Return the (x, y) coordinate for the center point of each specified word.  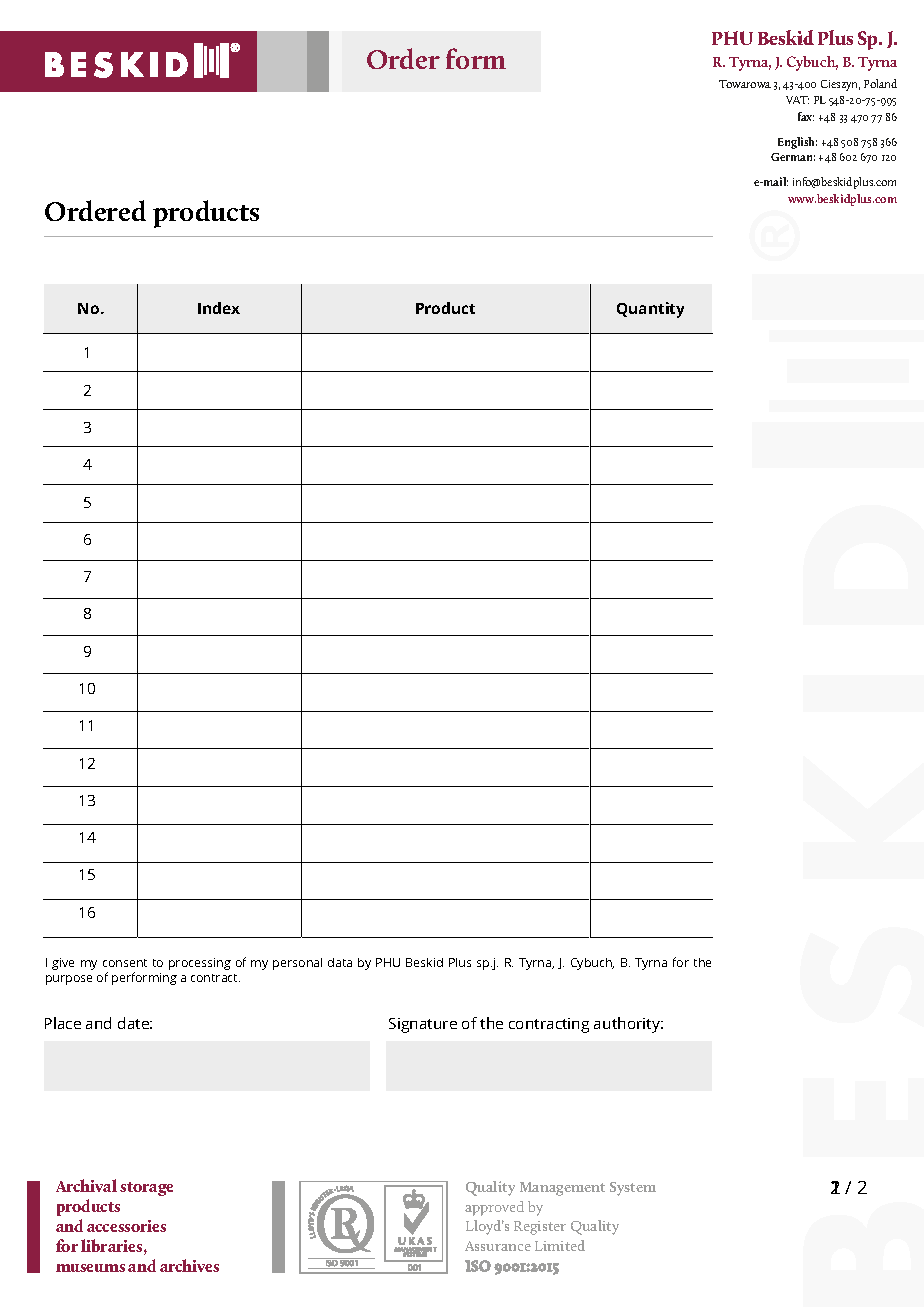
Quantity (650, 310)
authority (628, 1025)
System (633, 1189)
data (340, 962)
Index (219, 308)
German (793, 157)
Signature (423, 1025)
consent (125, 963)
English (797, 143)
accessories (126, 1226)
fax (806, 116)
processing (200, 964)
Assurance (498, 1246)
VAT (797, 100)
